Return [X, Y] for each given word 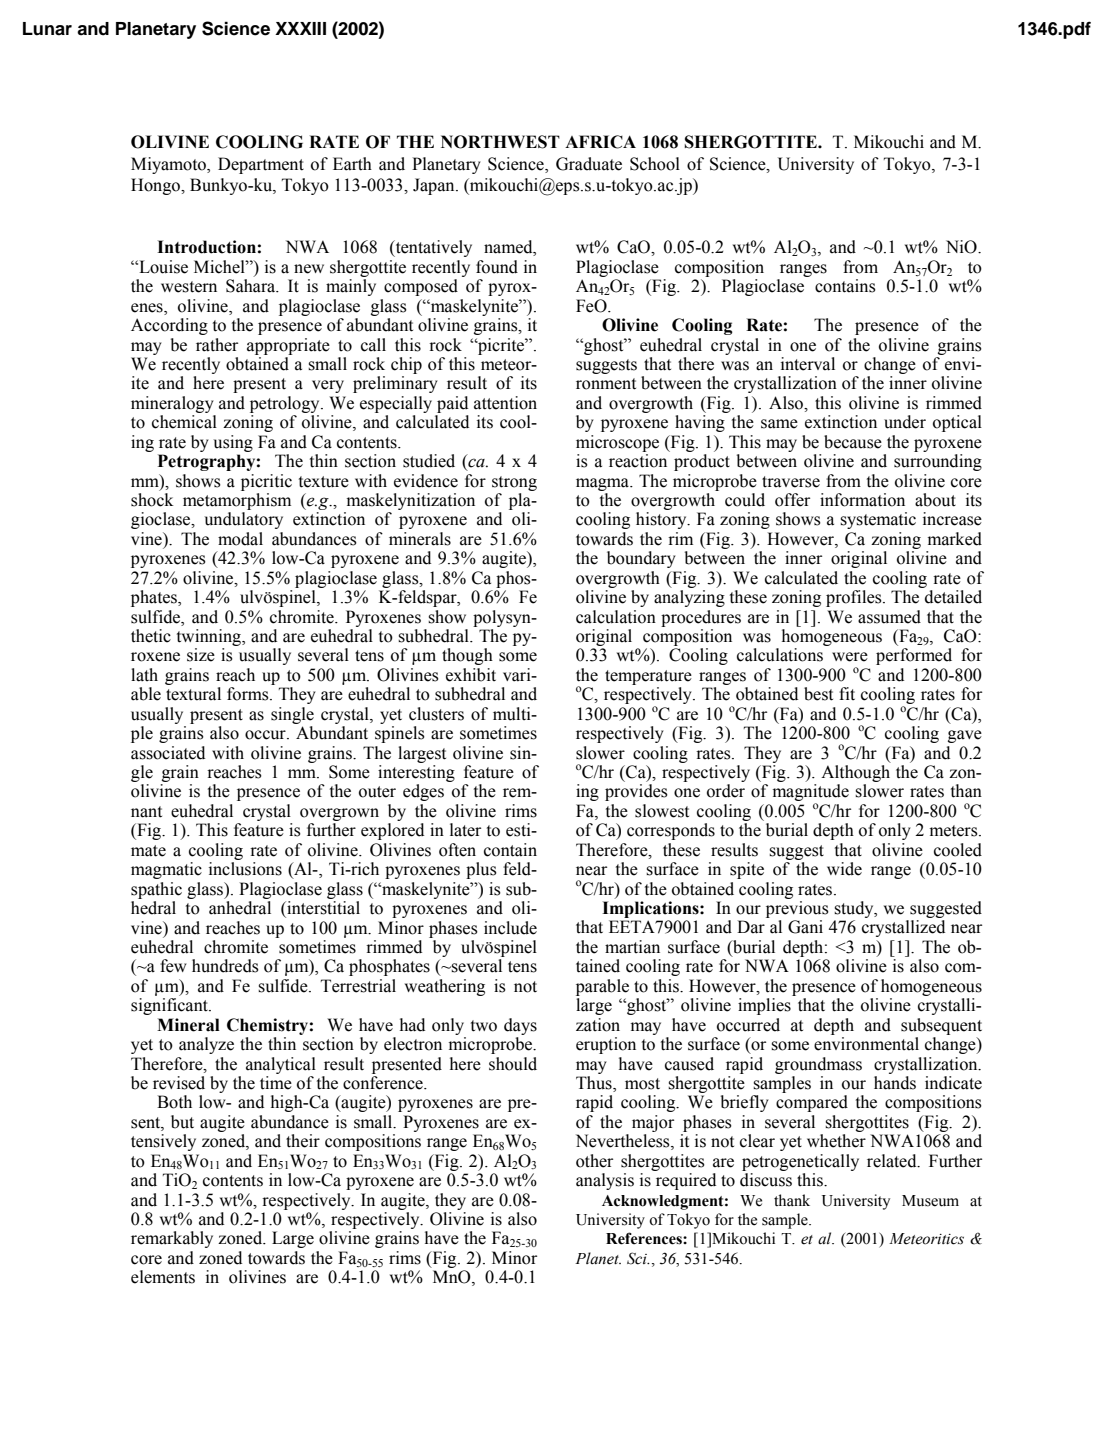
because [853, 442]
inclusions [245, 869]
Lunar [47, 29]
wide [844, 869]
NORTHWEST [500, 142]
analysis [605, 1181]
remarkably [172, 1239]
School [655, 164]
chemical [184, 422]
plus [481, 870]
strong [514, 483]
